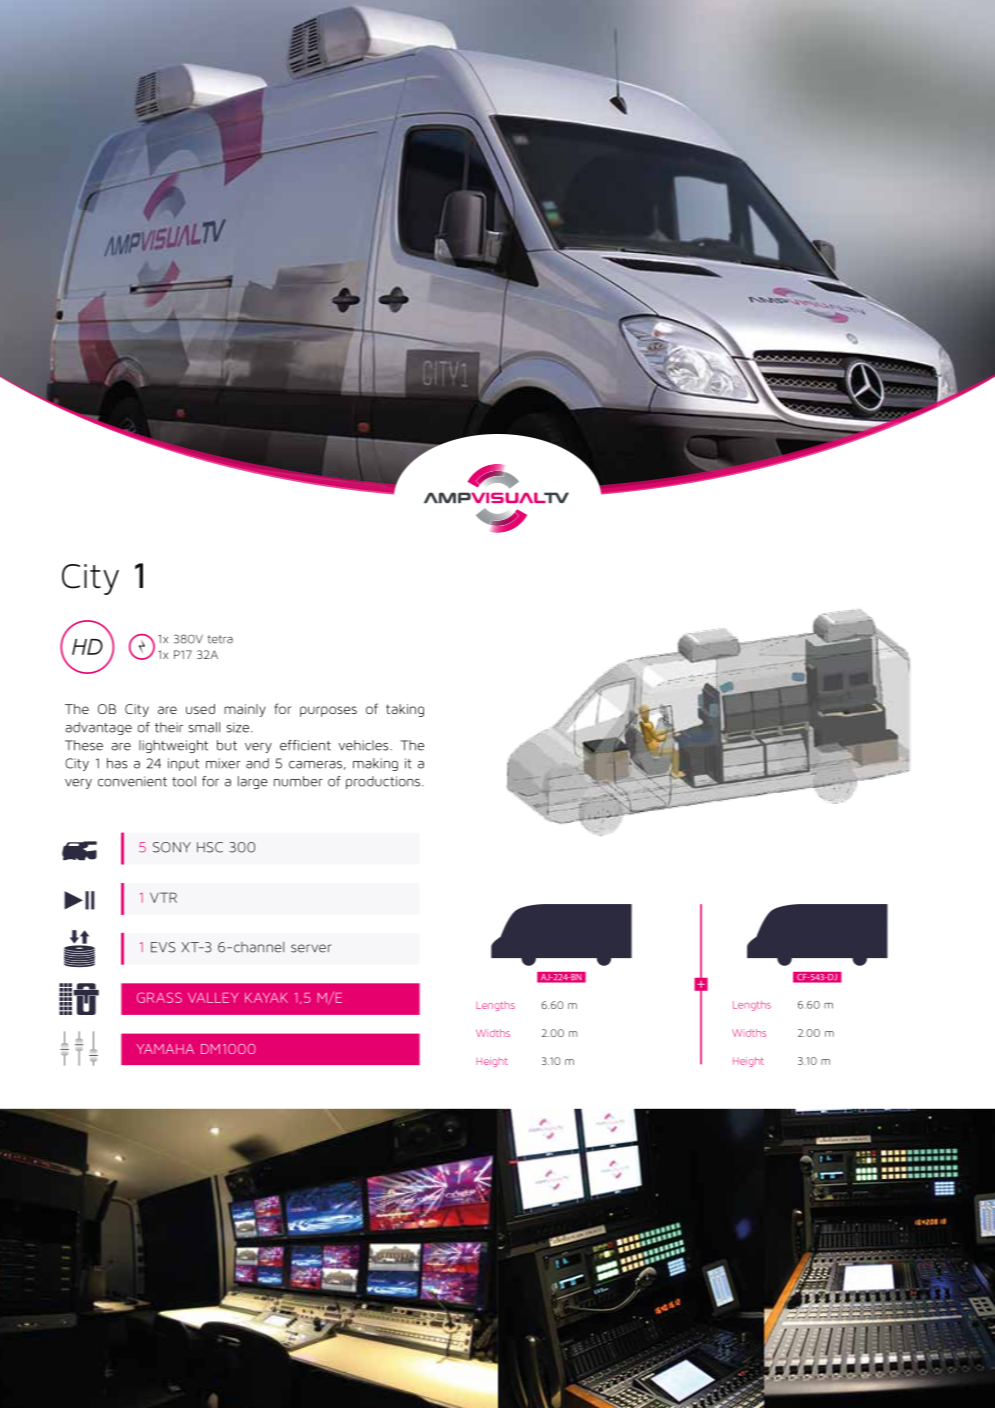 The width and height of the image is (995, 1408). I want to click on VALLEY, so click(213, 998).
